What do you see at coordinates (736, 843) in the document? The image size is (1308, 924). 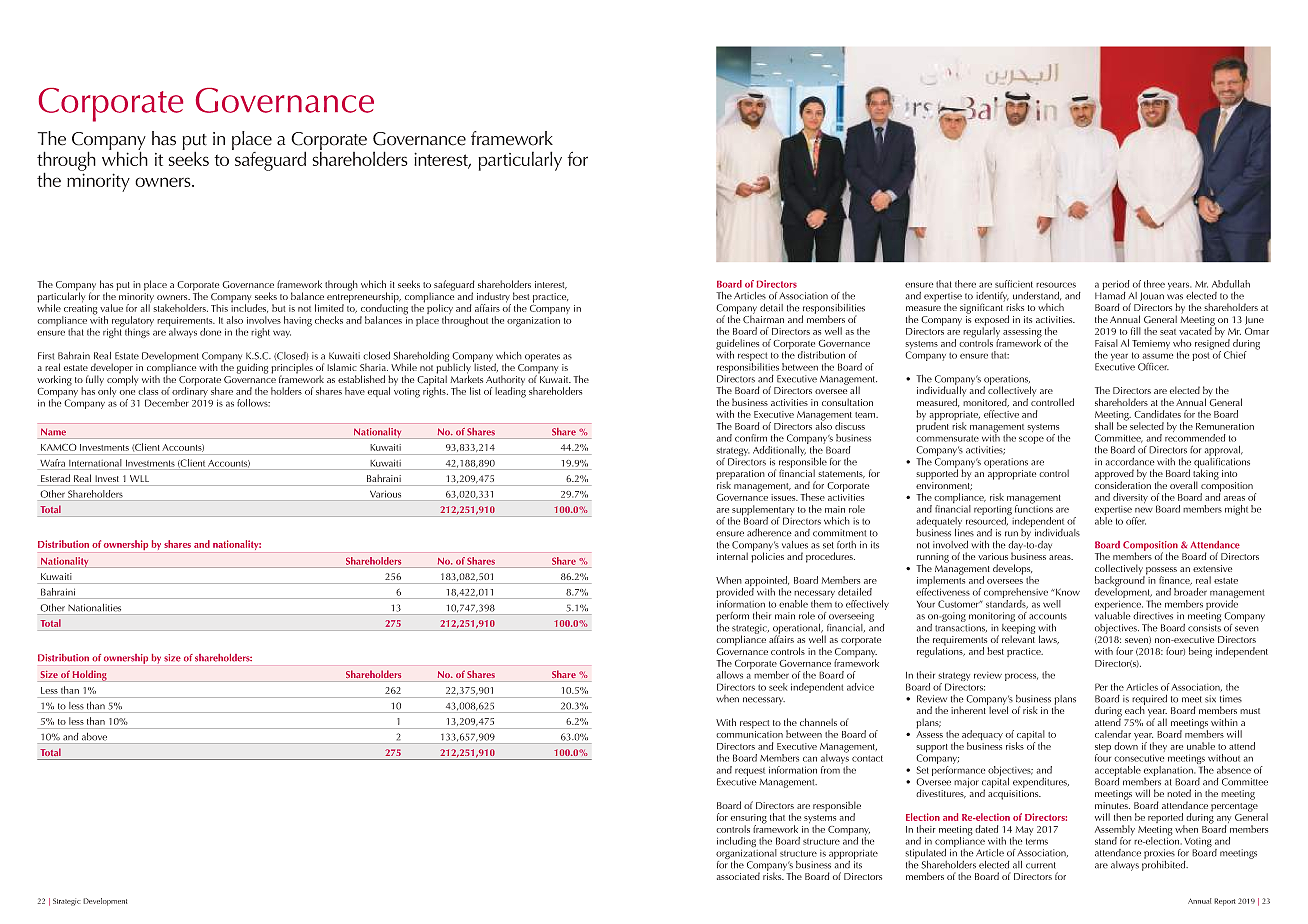 I see `including` at bounding box center [736, 843].
